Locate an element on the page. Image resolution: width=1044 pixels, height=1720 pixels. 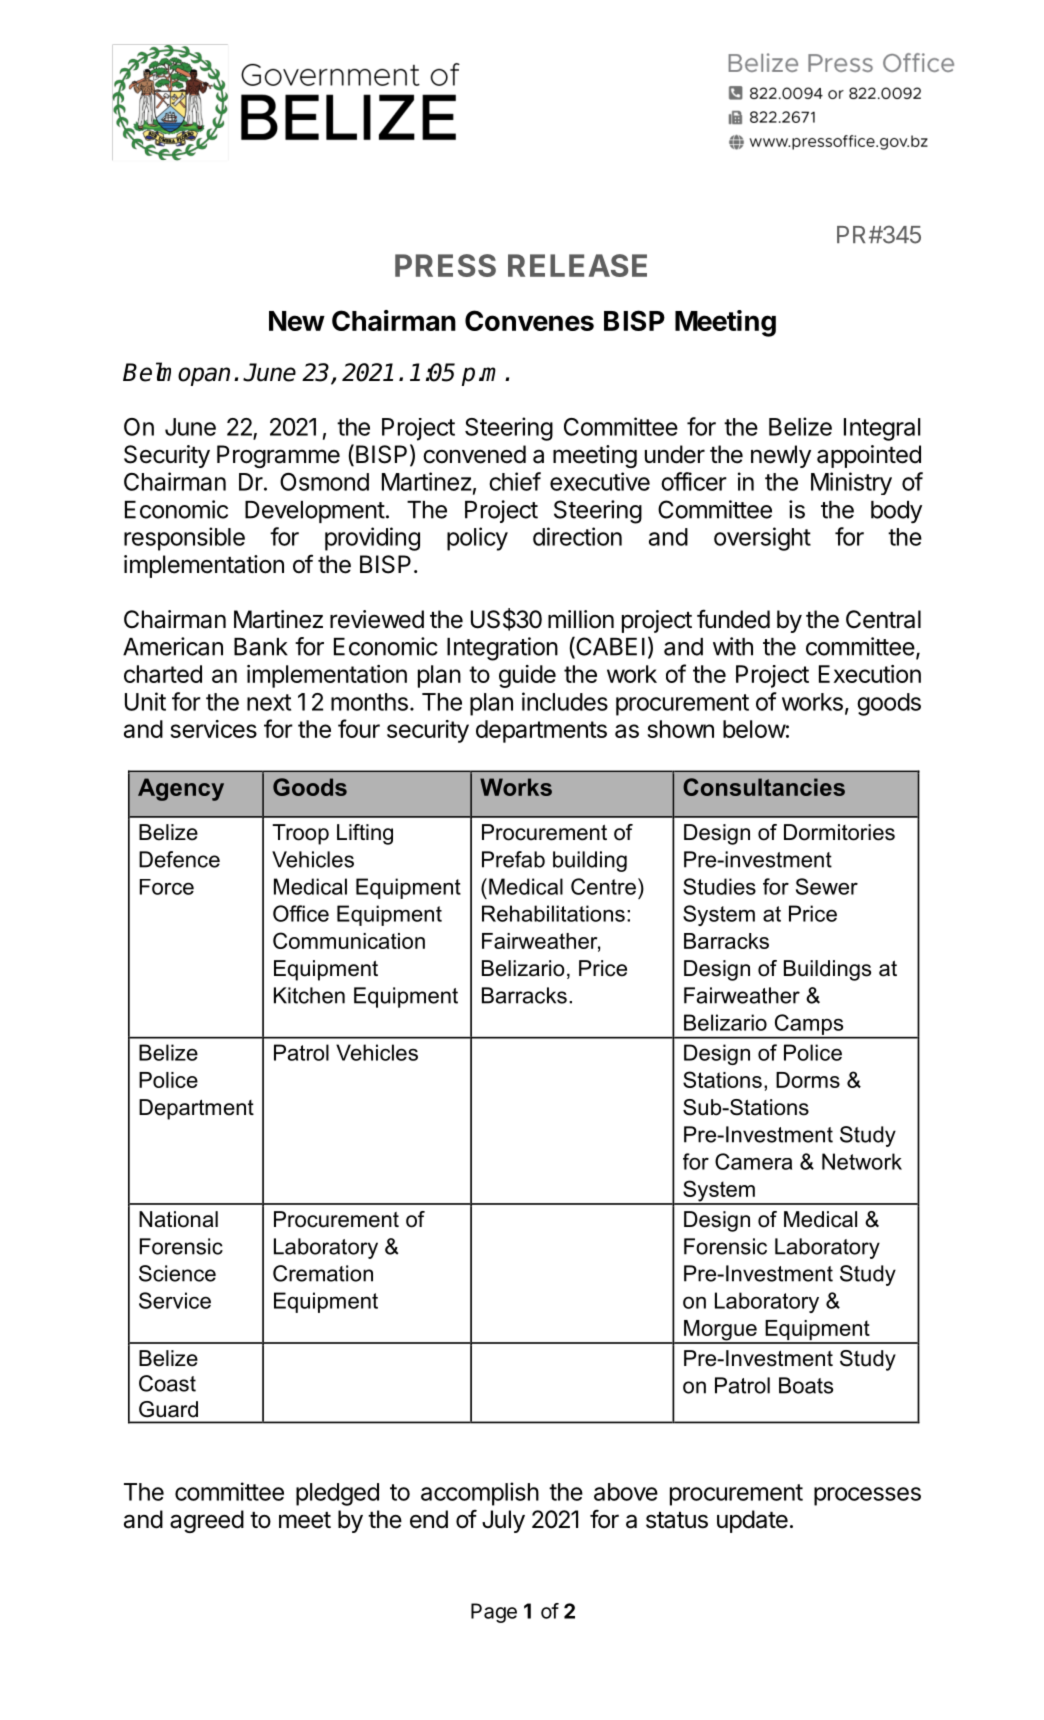
Camera is located at coordinates (753, 1161).
